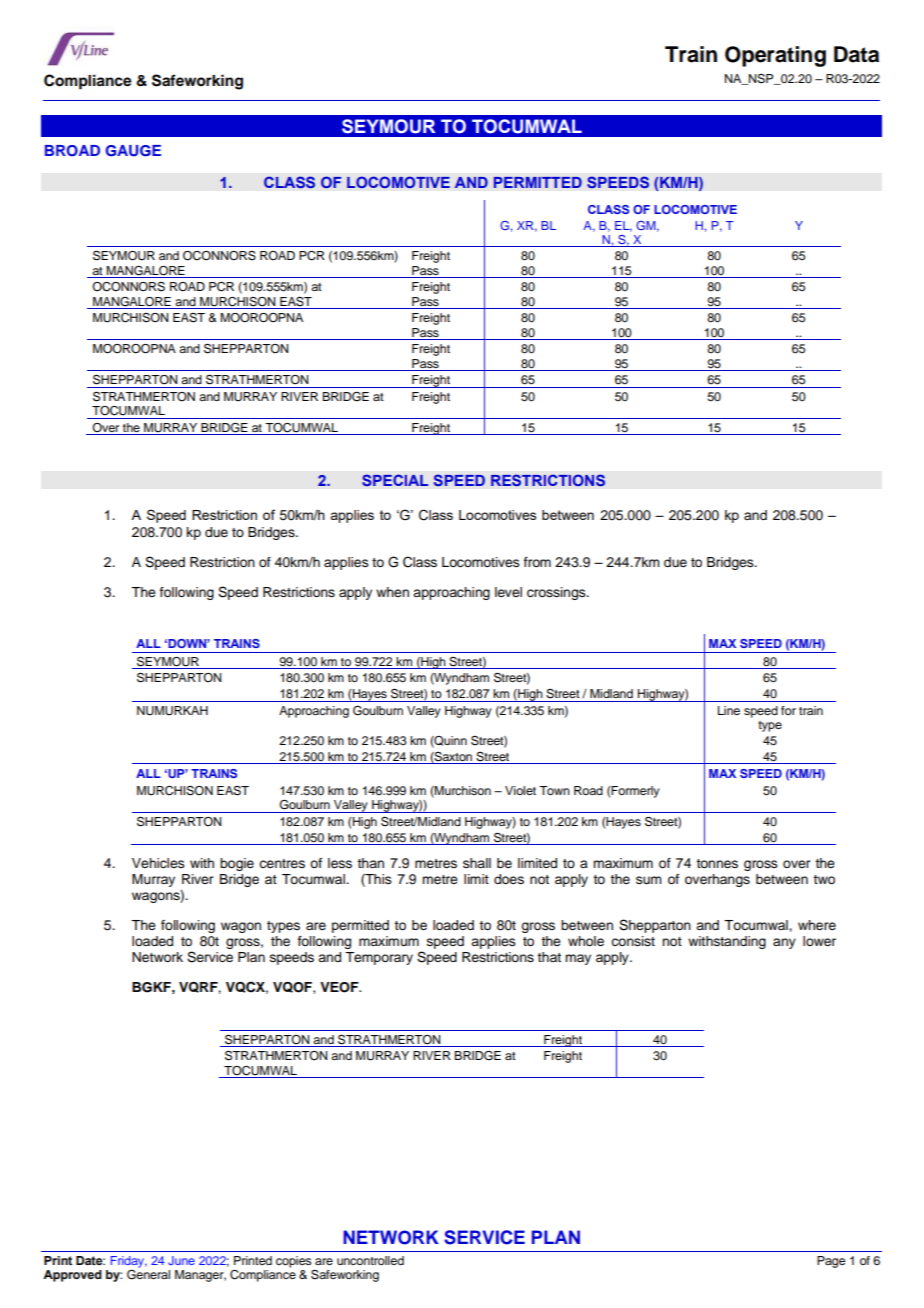 The height and width of the image is (1308, 924). Describe the element at coordinates (395, 480) in the image. I see `SPECIAL` at that location.
